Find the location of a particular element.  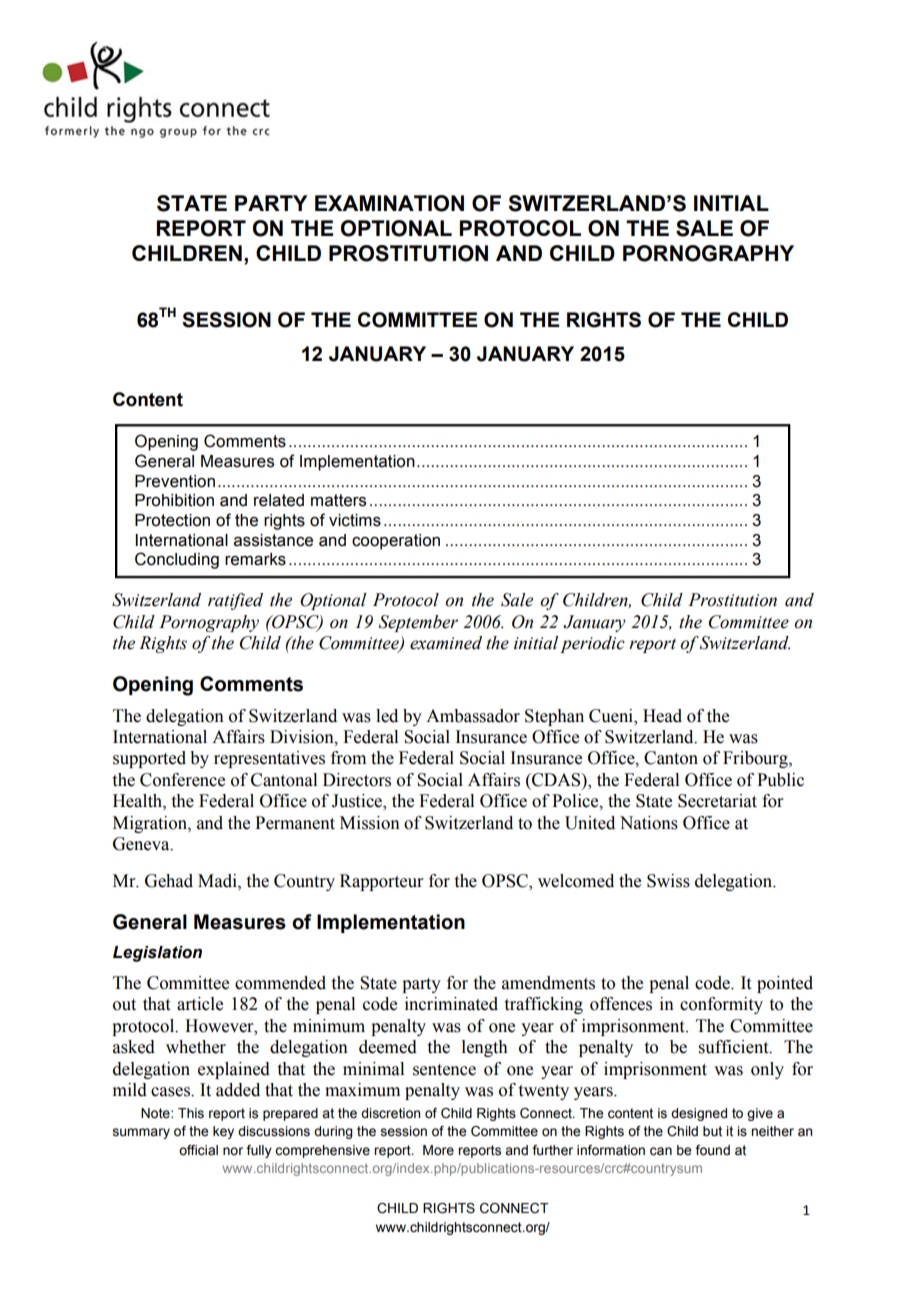

This is located at coordinates (191, 1113).
